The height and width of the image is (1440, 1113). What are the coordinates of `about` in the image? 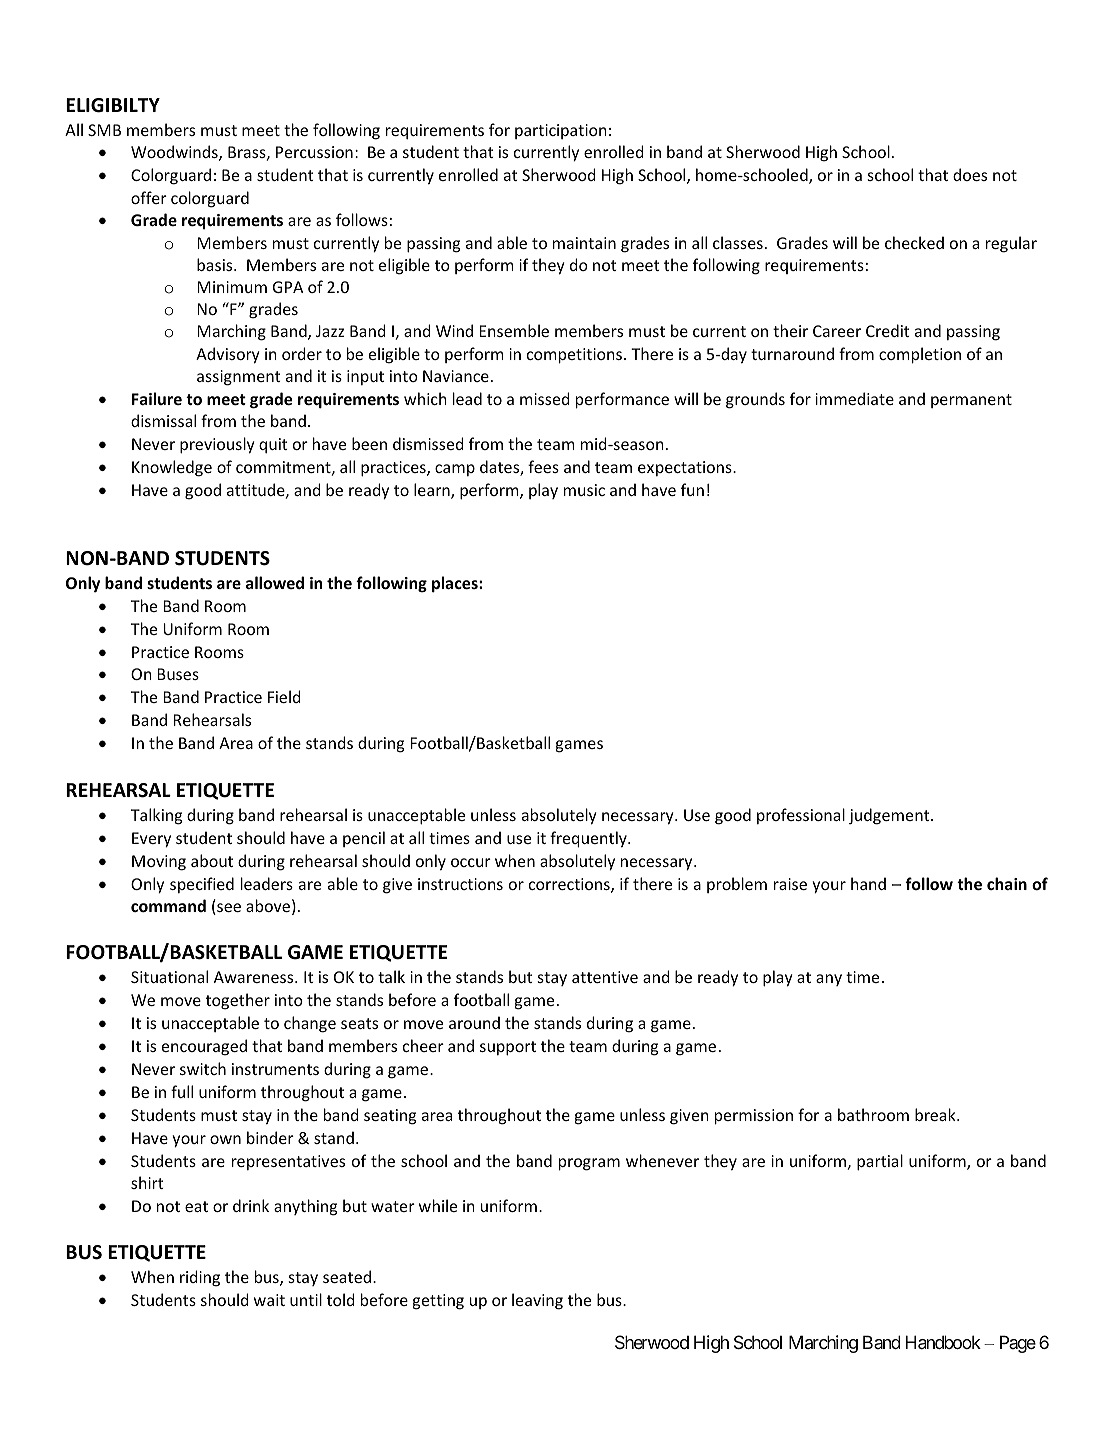 It's located at (212, 860).
